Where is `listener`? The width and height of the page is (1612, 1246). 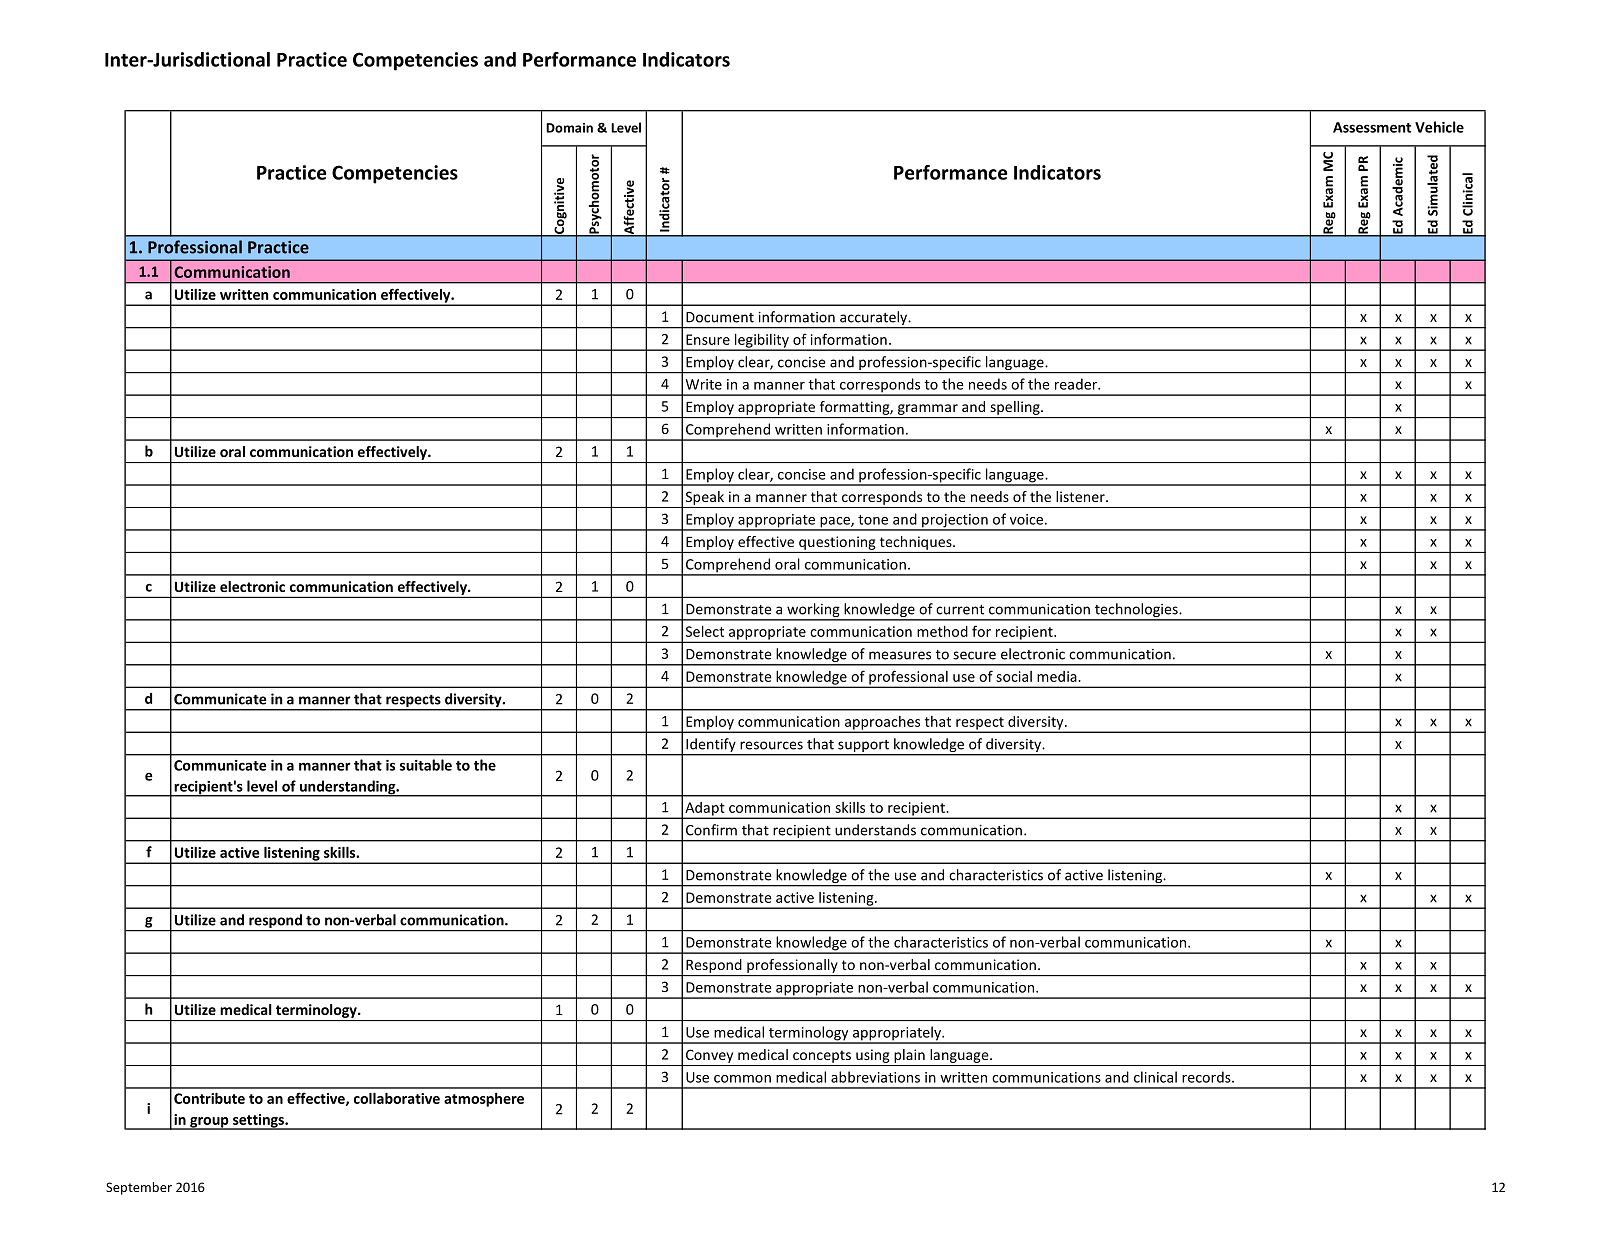
listener is located at coordinates (1081, 496).
